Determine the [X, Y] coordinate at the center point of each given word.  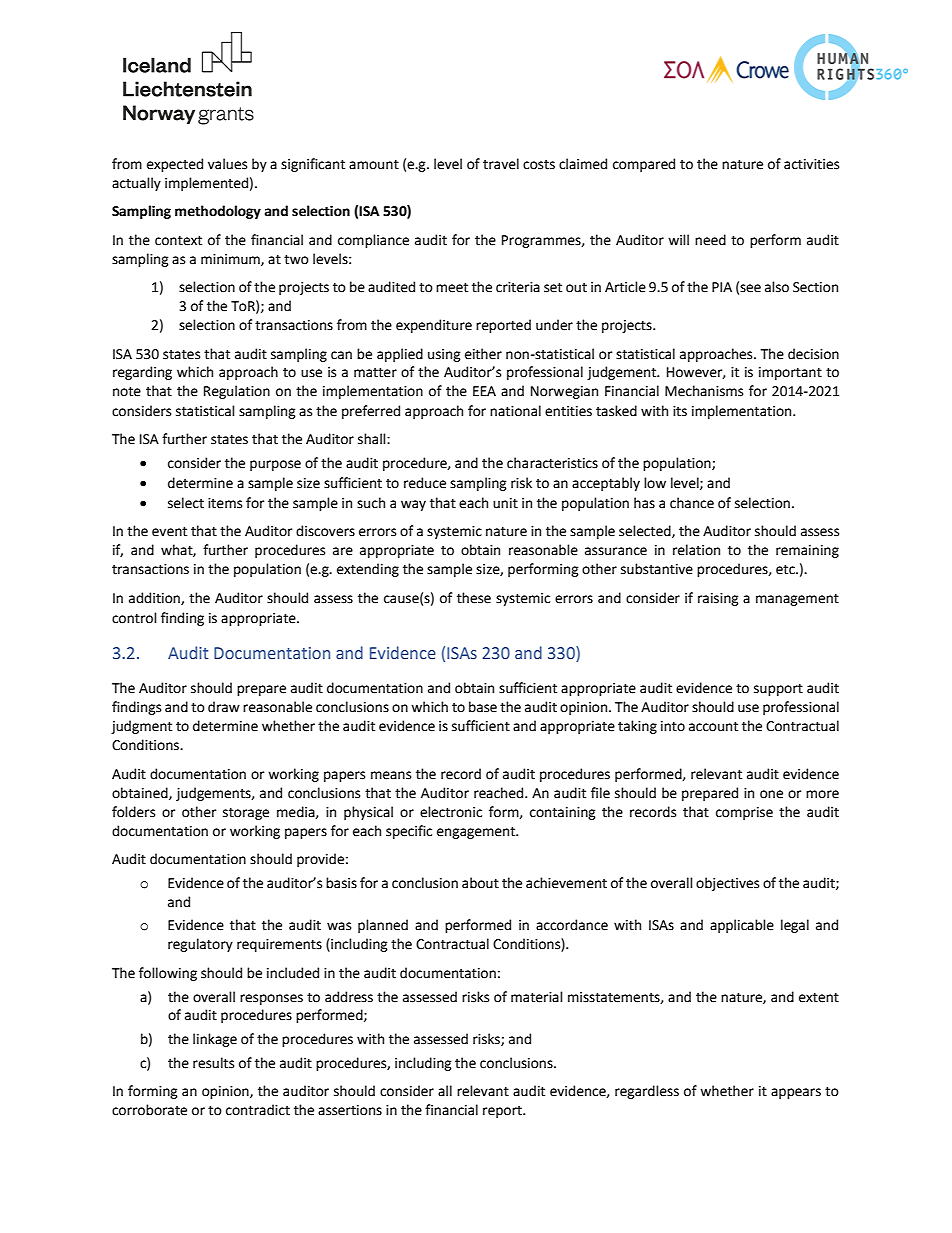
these [474, 598]
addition [155, 598]
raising [718, 599]
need [710, 240]
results [213, 1063]
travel [501, 164]
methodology [218, 212]
